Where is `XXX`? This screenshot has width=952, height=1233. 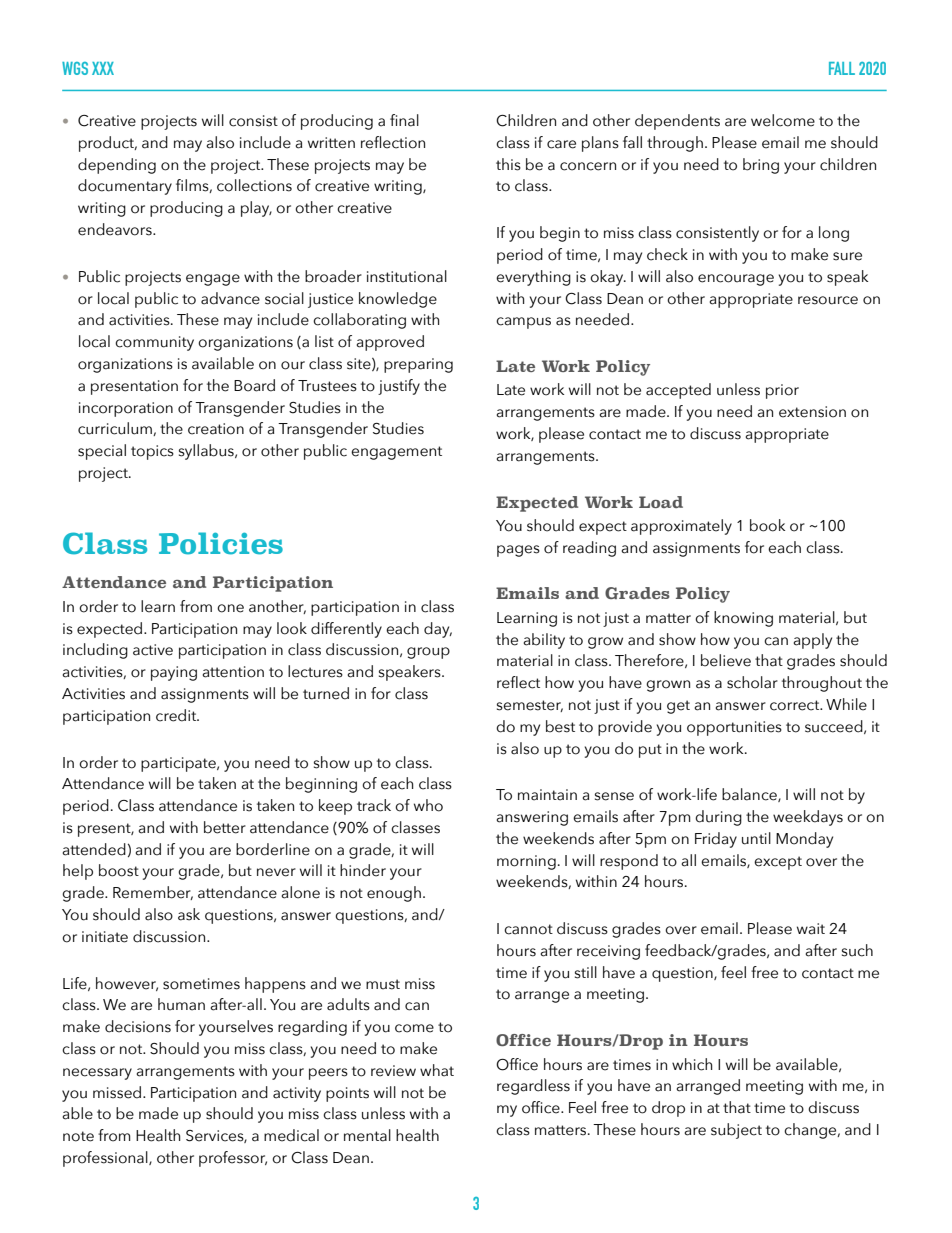 XXX is located at coordinates (103, 68).
